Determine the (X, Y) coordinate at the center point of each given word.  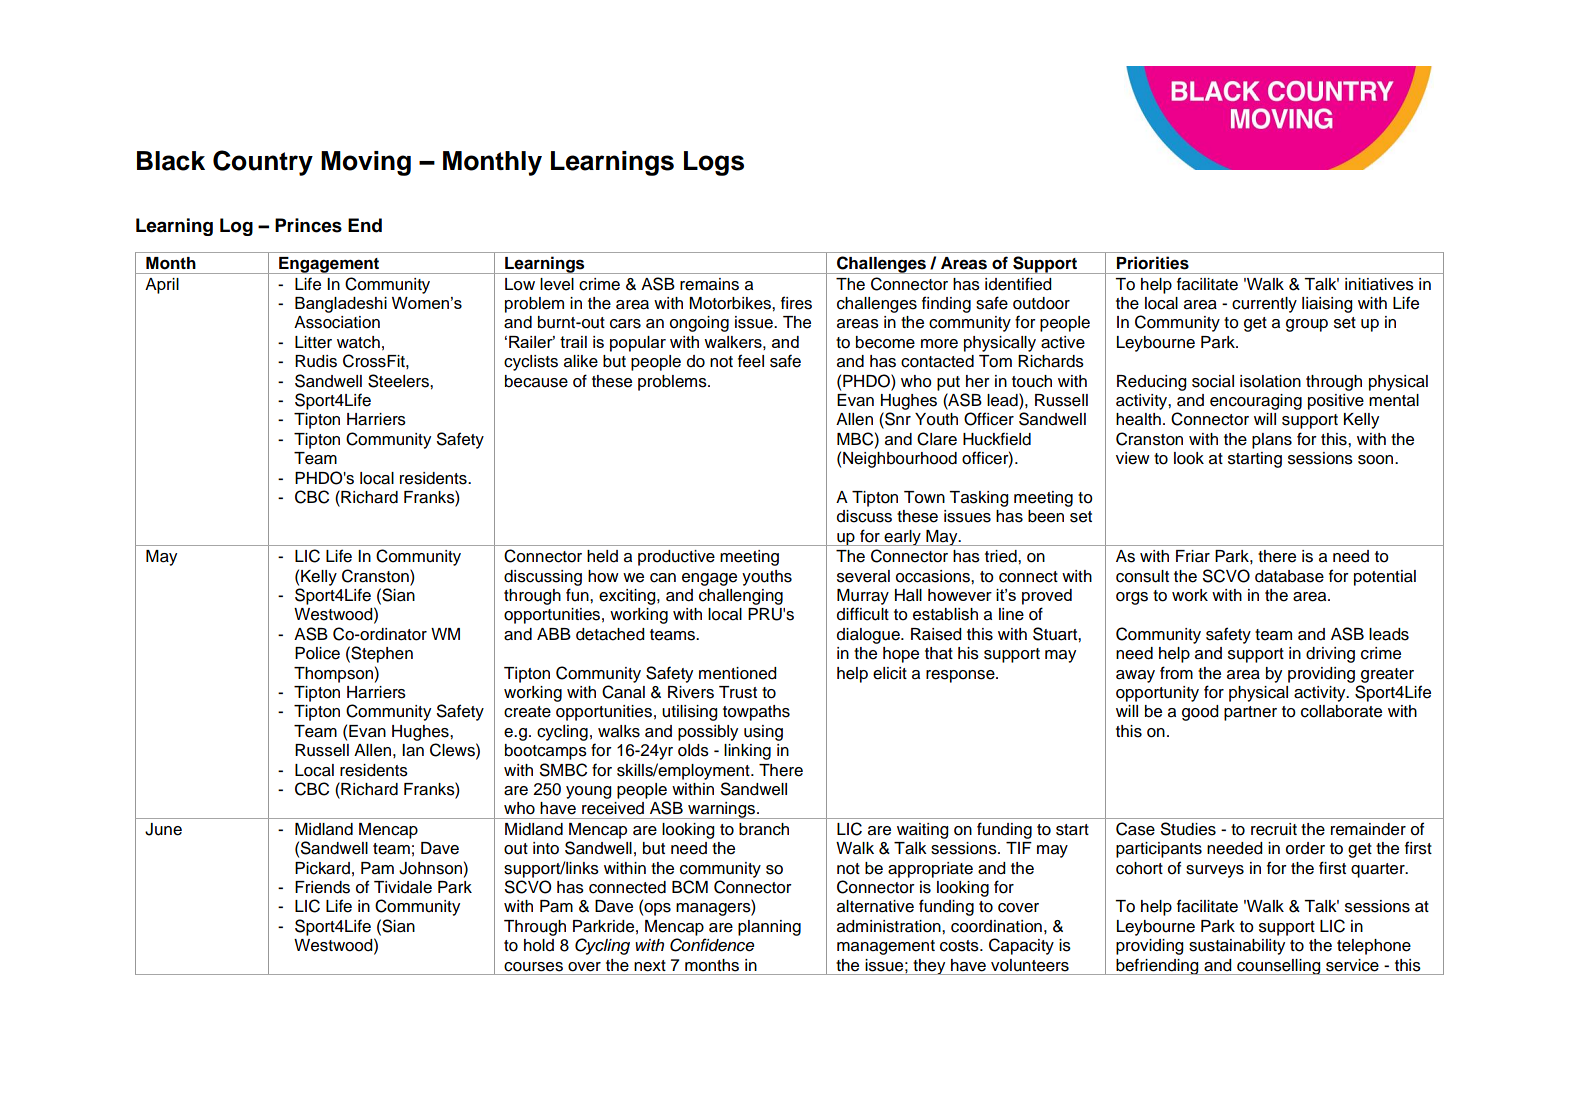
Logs (714, 163)
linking (747, 752)
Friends (322, 887)
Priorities (1153, 263)
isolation (1270, 381)
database (1289, 576)
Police (317, 653)
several (863, 576)
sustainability (1237, 947)
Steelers (399, 381)
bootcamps (546, 752)
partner (1250, 713)
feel (751, 361)
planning (769, 928)
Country (263, 163)
